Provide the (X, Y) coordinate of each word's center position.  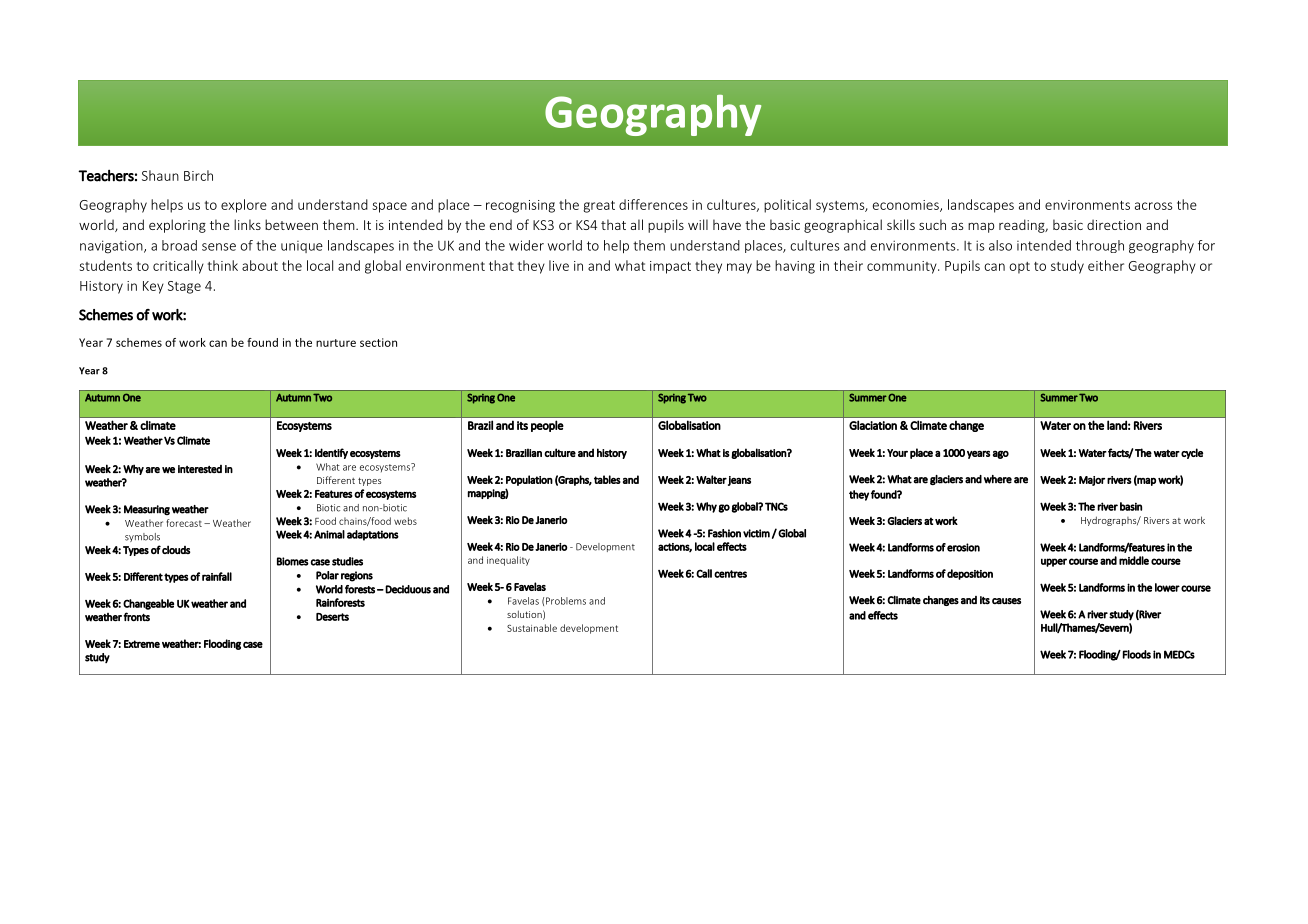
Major (1092, 481)
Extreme (142, 644)
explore (244, 206)
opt (1019, 268)
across (1154, 206)
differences (653, 204)
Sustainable (532, 628)
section (378, 342)
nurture (336, 343)
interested (200, 469)
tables (607, 479)
